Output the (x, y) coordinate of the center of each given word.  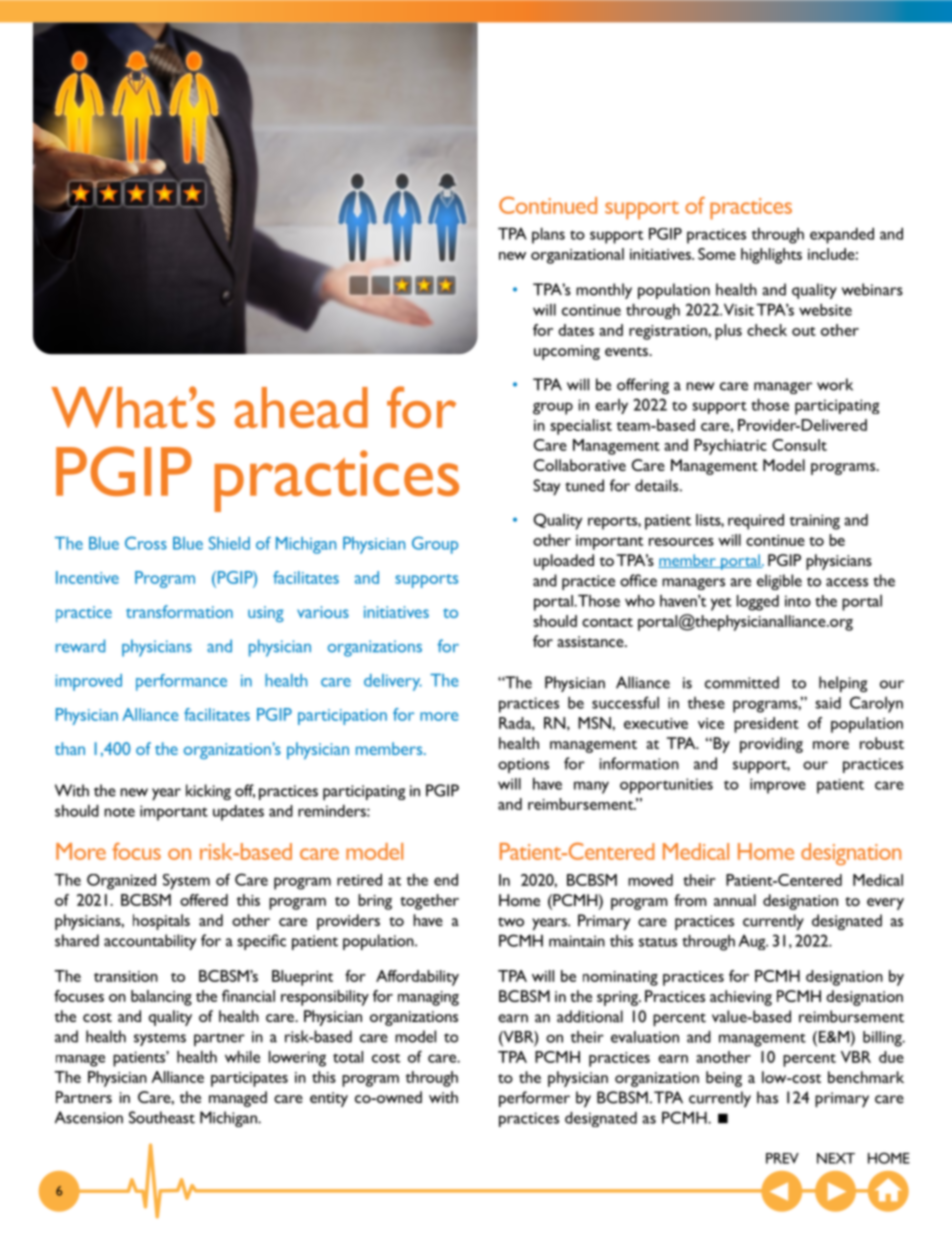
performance (181, 682)
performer (534, 1099)
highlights (771, 256)
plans (548, 236)
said (828, 703)
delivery (393, 682)
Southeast (162, 1117)
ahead (301, 407)
